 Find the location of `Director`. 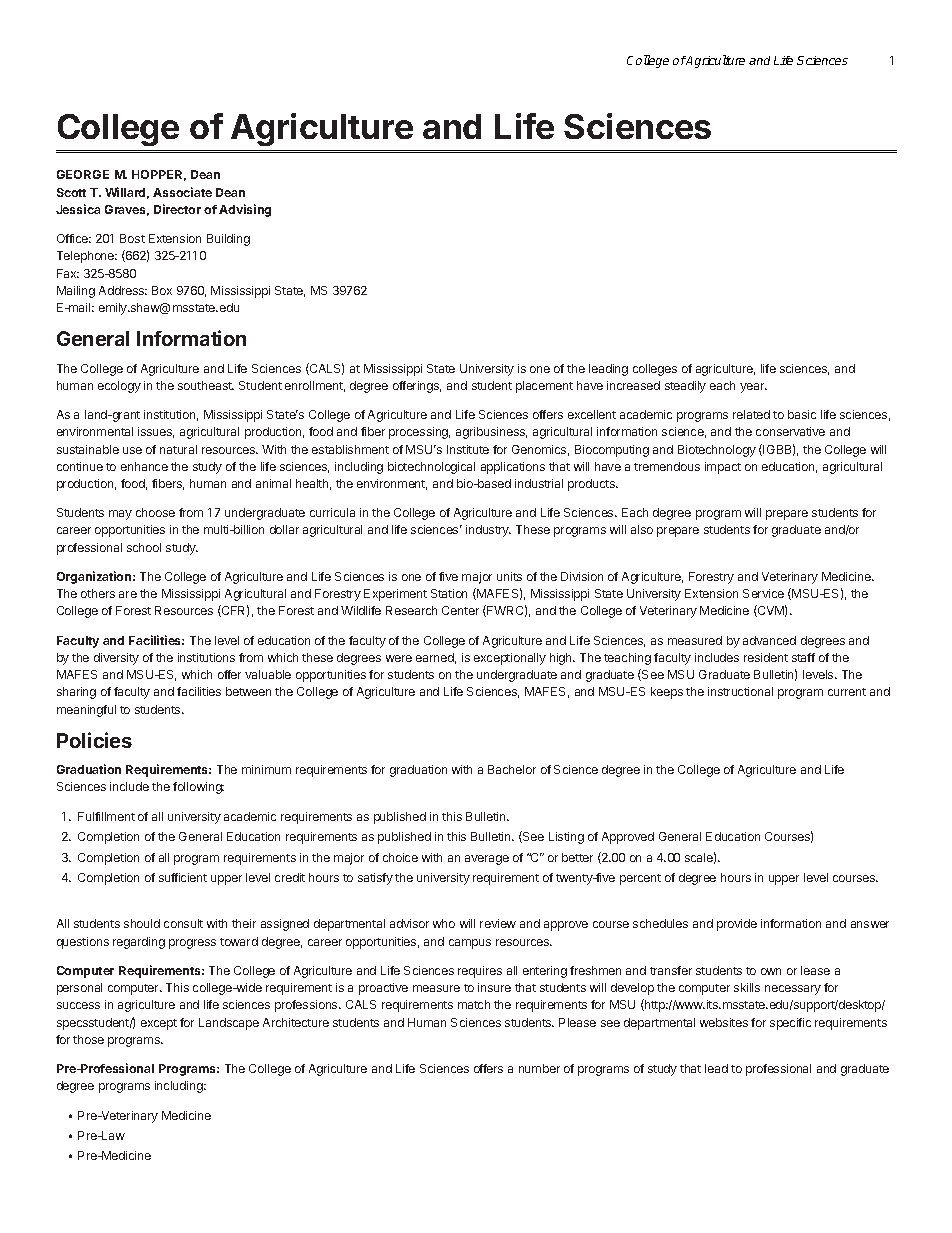

Director is located at coordinates (177, 209).
